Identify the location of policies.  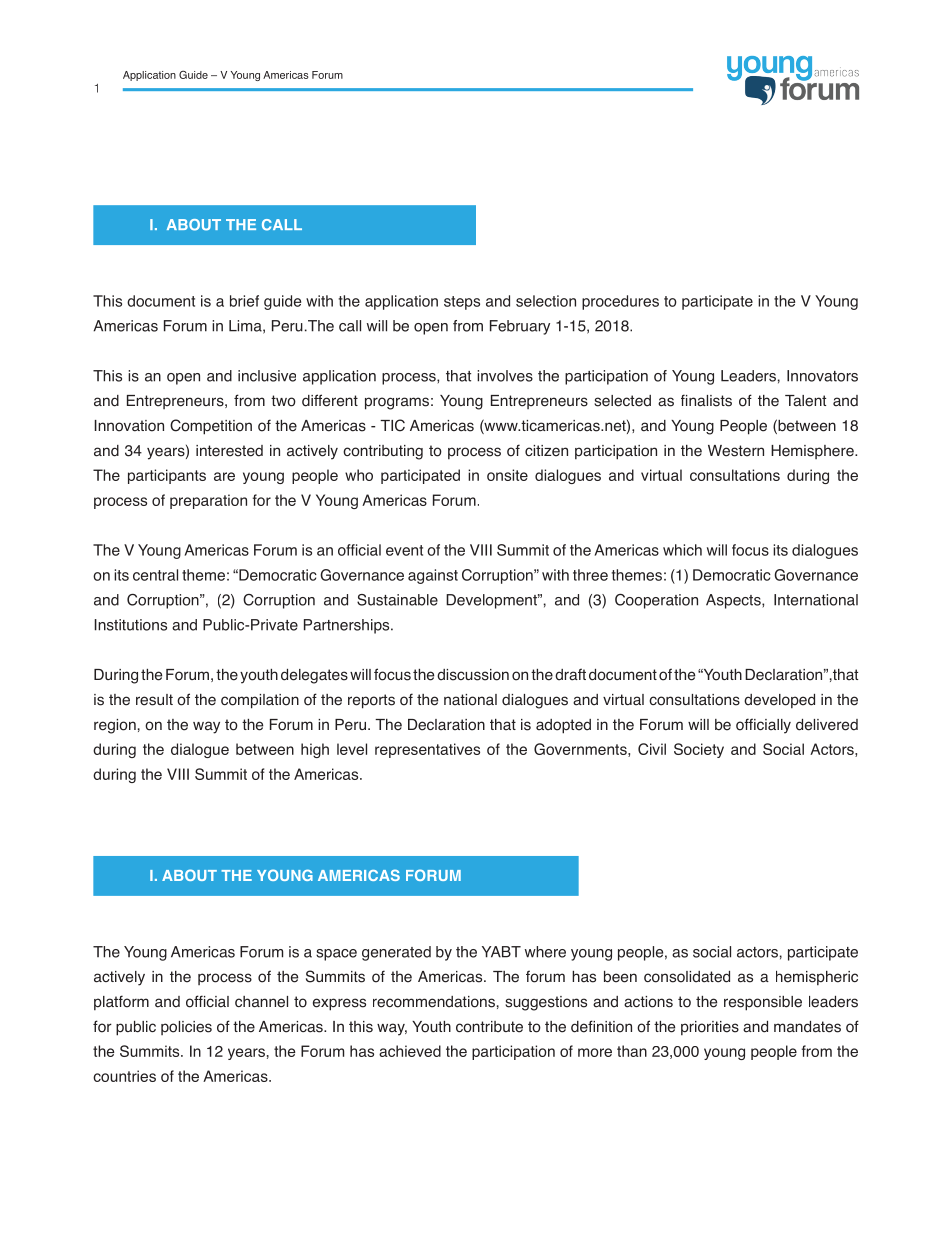
(186, 1028).
